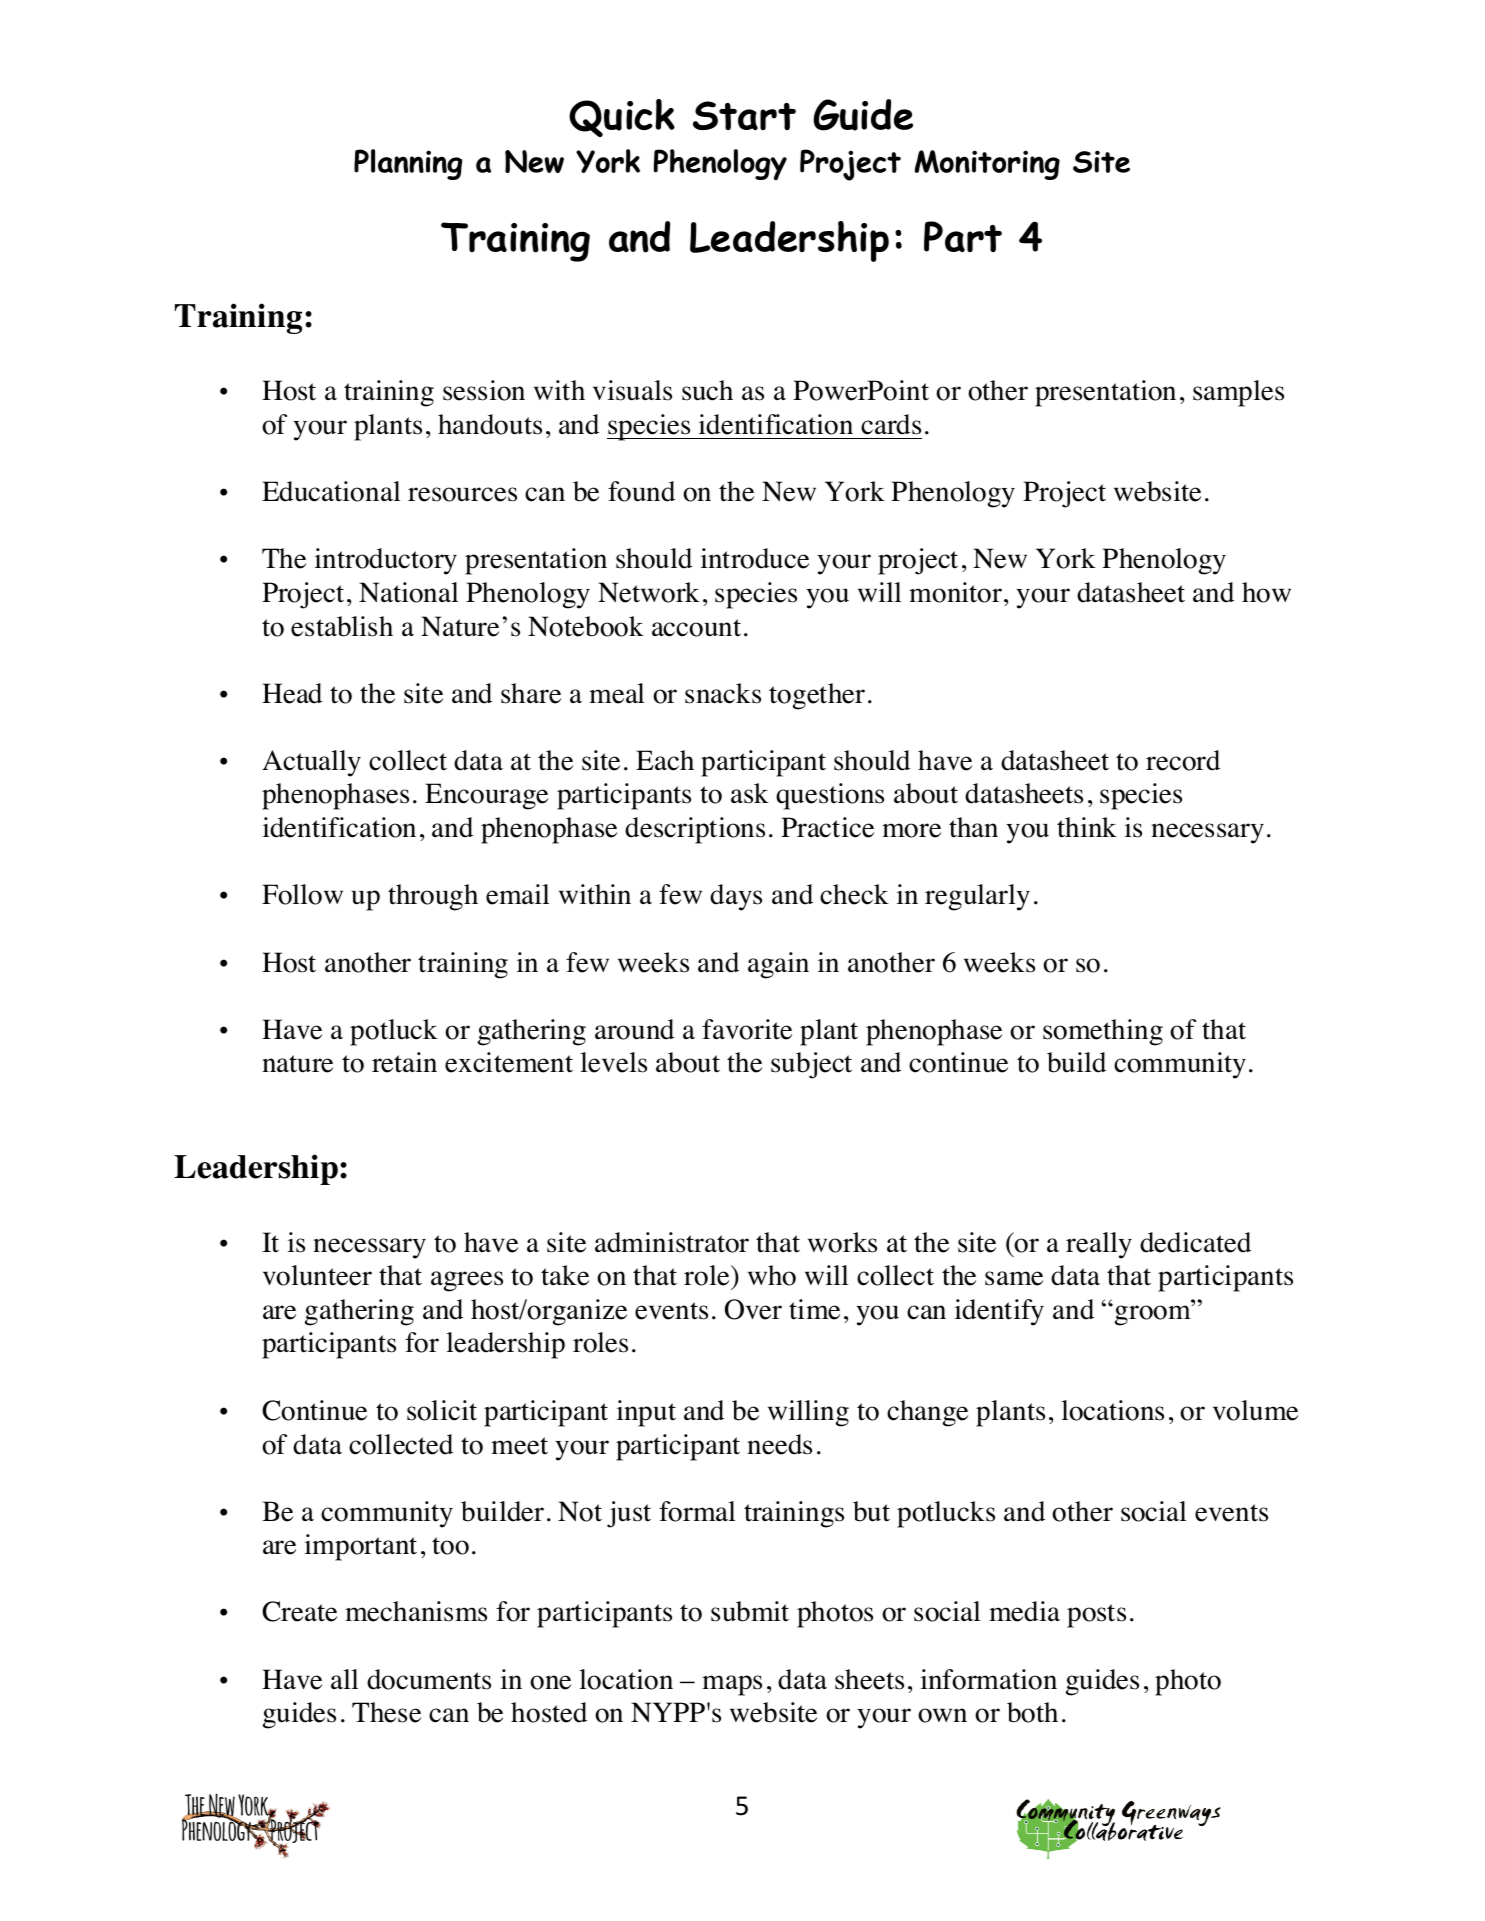 The image size is (1485, 1921). What do you see at coordinates (408, 164) in the image?
I see `Planning` at bounding box center [408, 164].
